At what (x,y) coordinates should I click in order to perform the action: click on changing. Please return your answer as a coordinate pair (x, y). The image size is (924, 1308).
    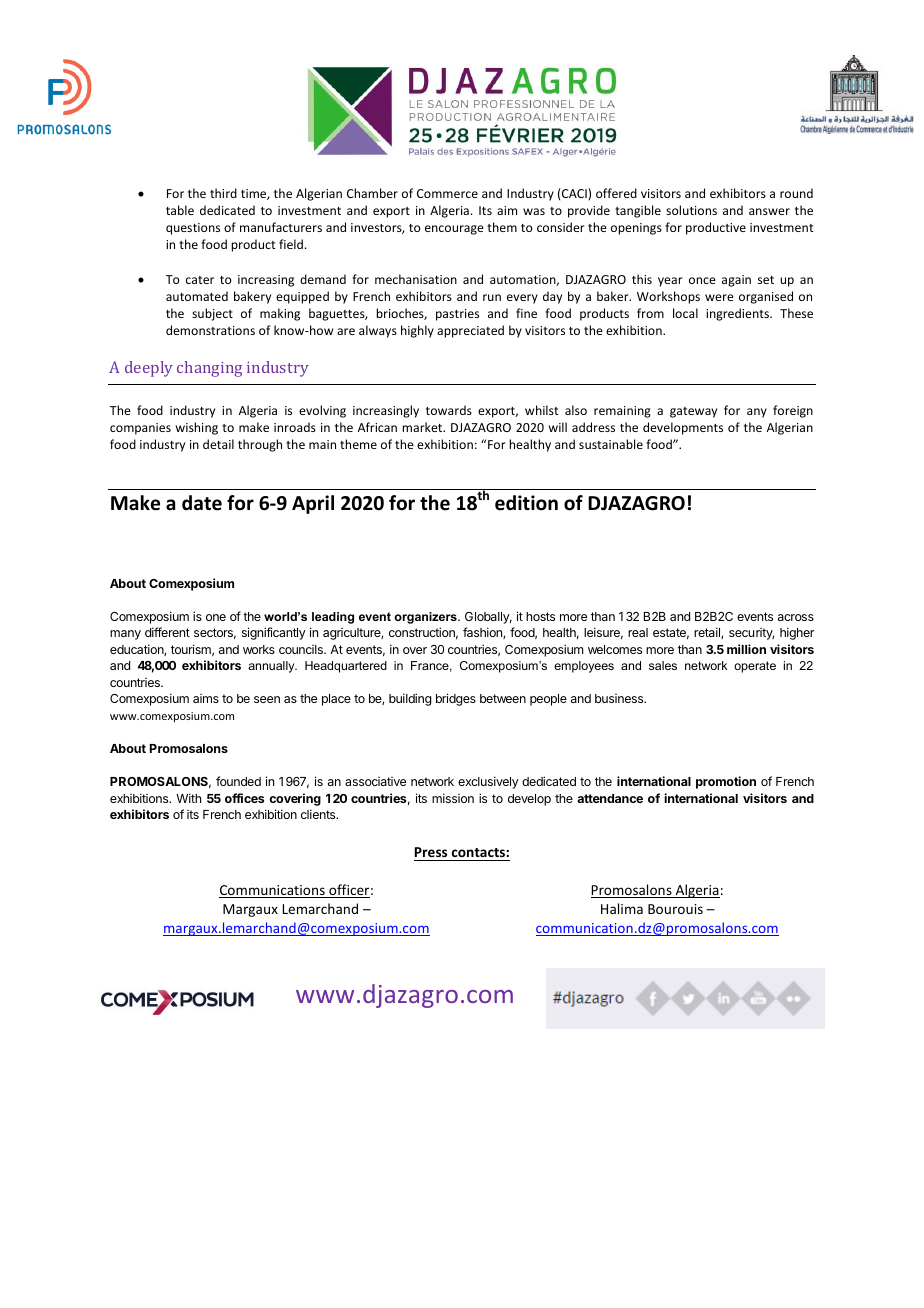
    Looking at the image, I should click on (209, 369).
